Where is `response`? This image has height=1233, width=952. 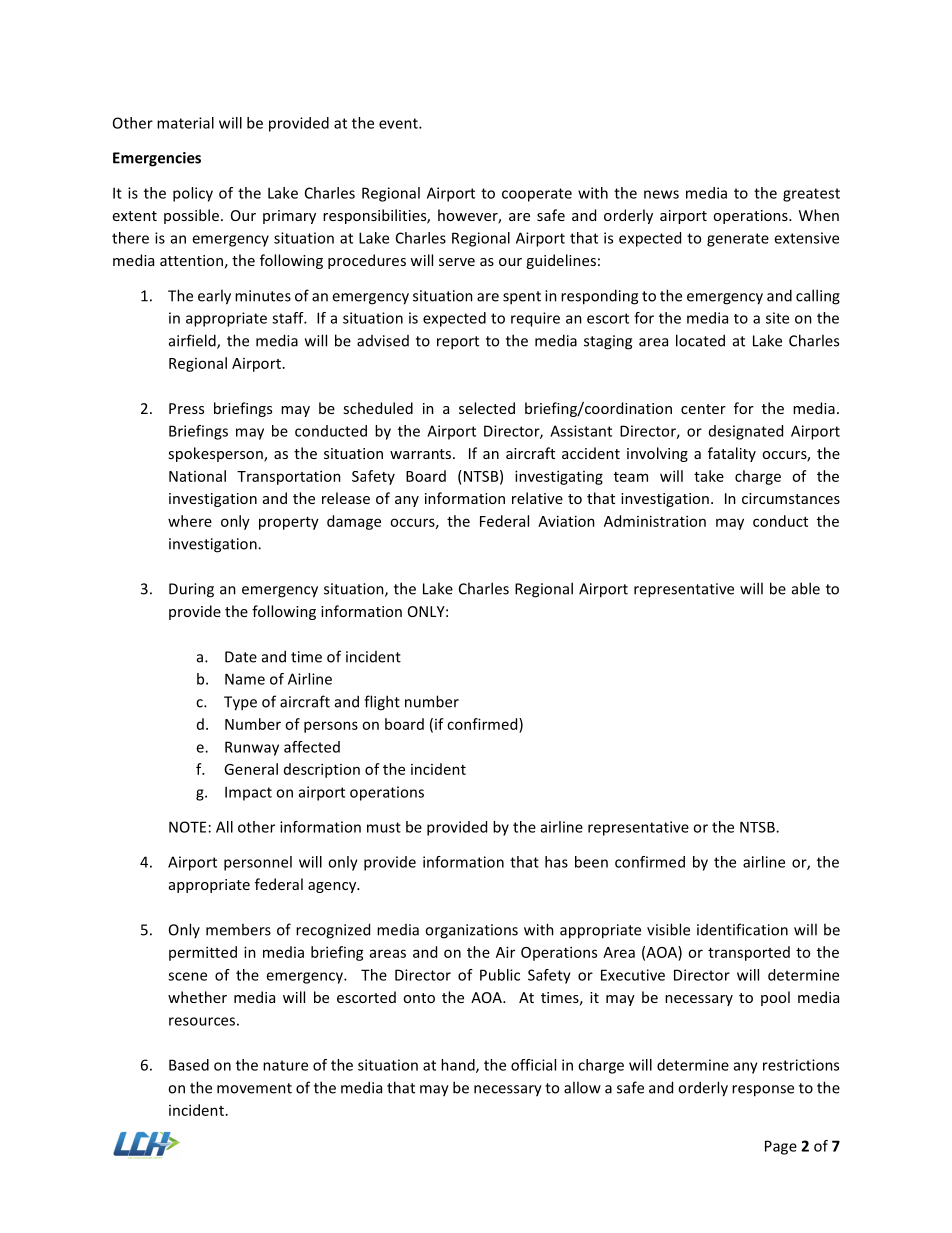
response is located at coordinates (763, 1091).
